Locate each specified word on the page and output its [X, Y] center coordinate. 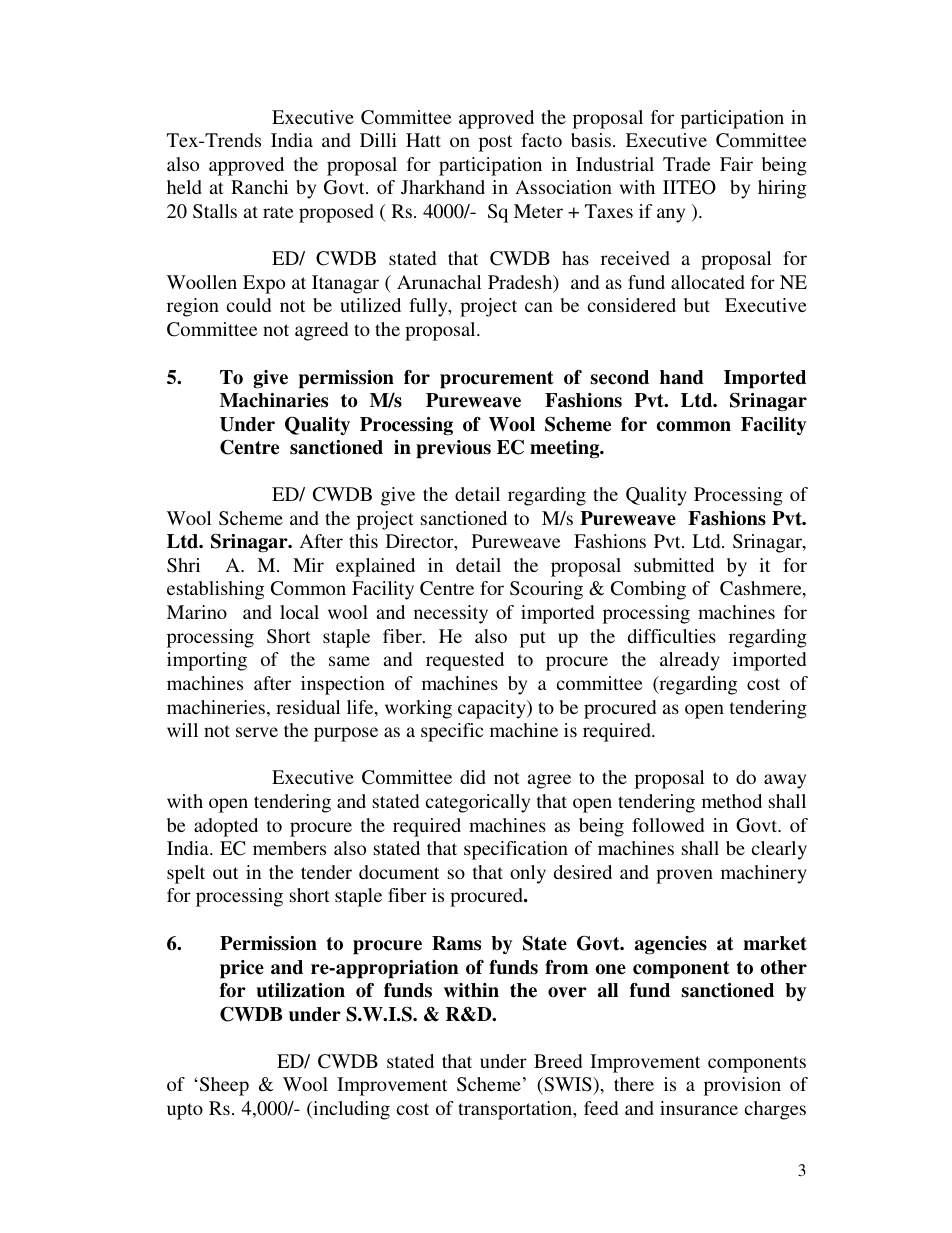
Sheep [224, 1086]
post [495, 143]
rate [278, 212]
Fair [736, 164]
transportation [516, 1110]
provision [742, 1086]
